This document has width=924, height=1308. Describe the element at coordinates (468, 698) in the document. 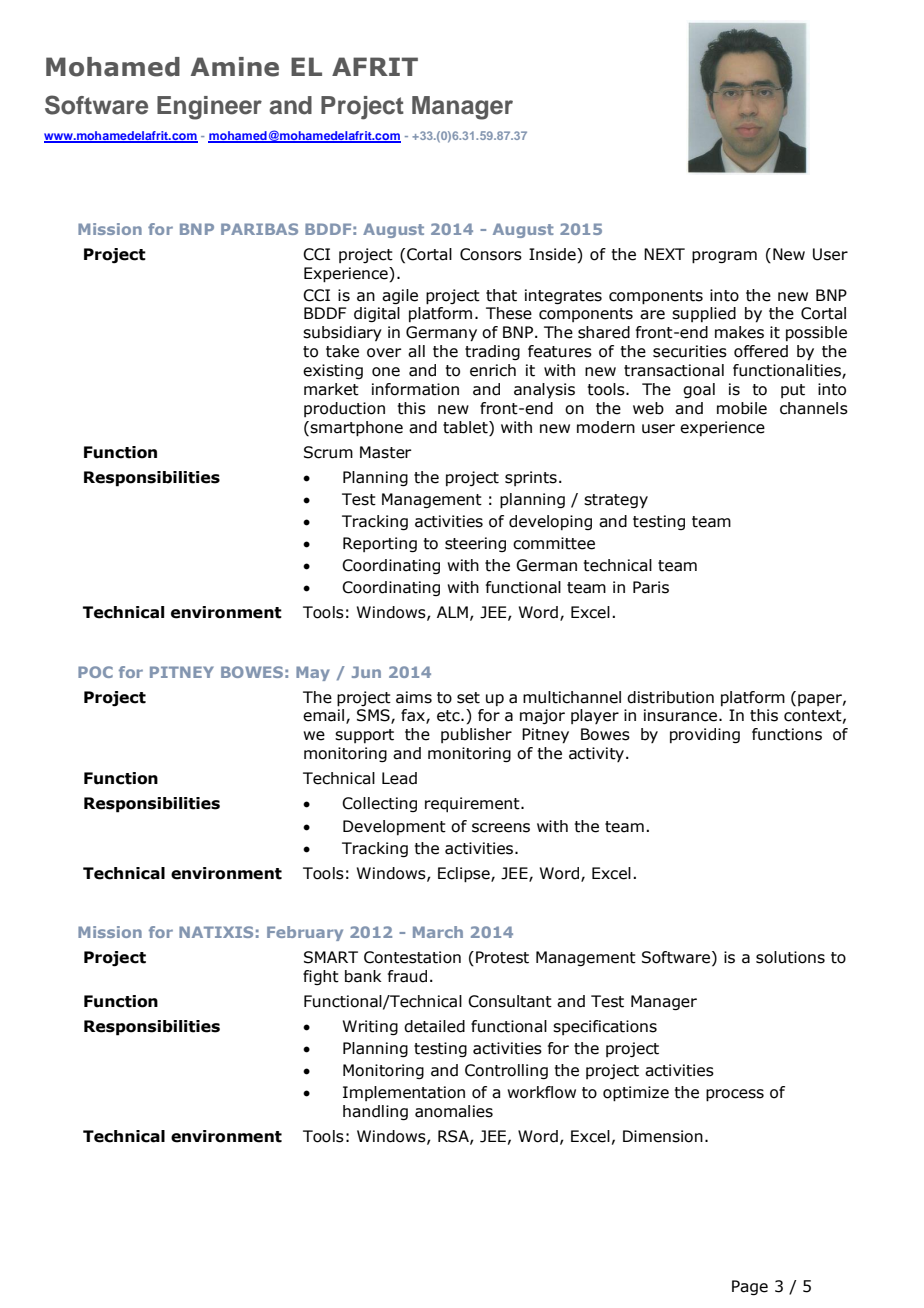

I see `set` at that location.
